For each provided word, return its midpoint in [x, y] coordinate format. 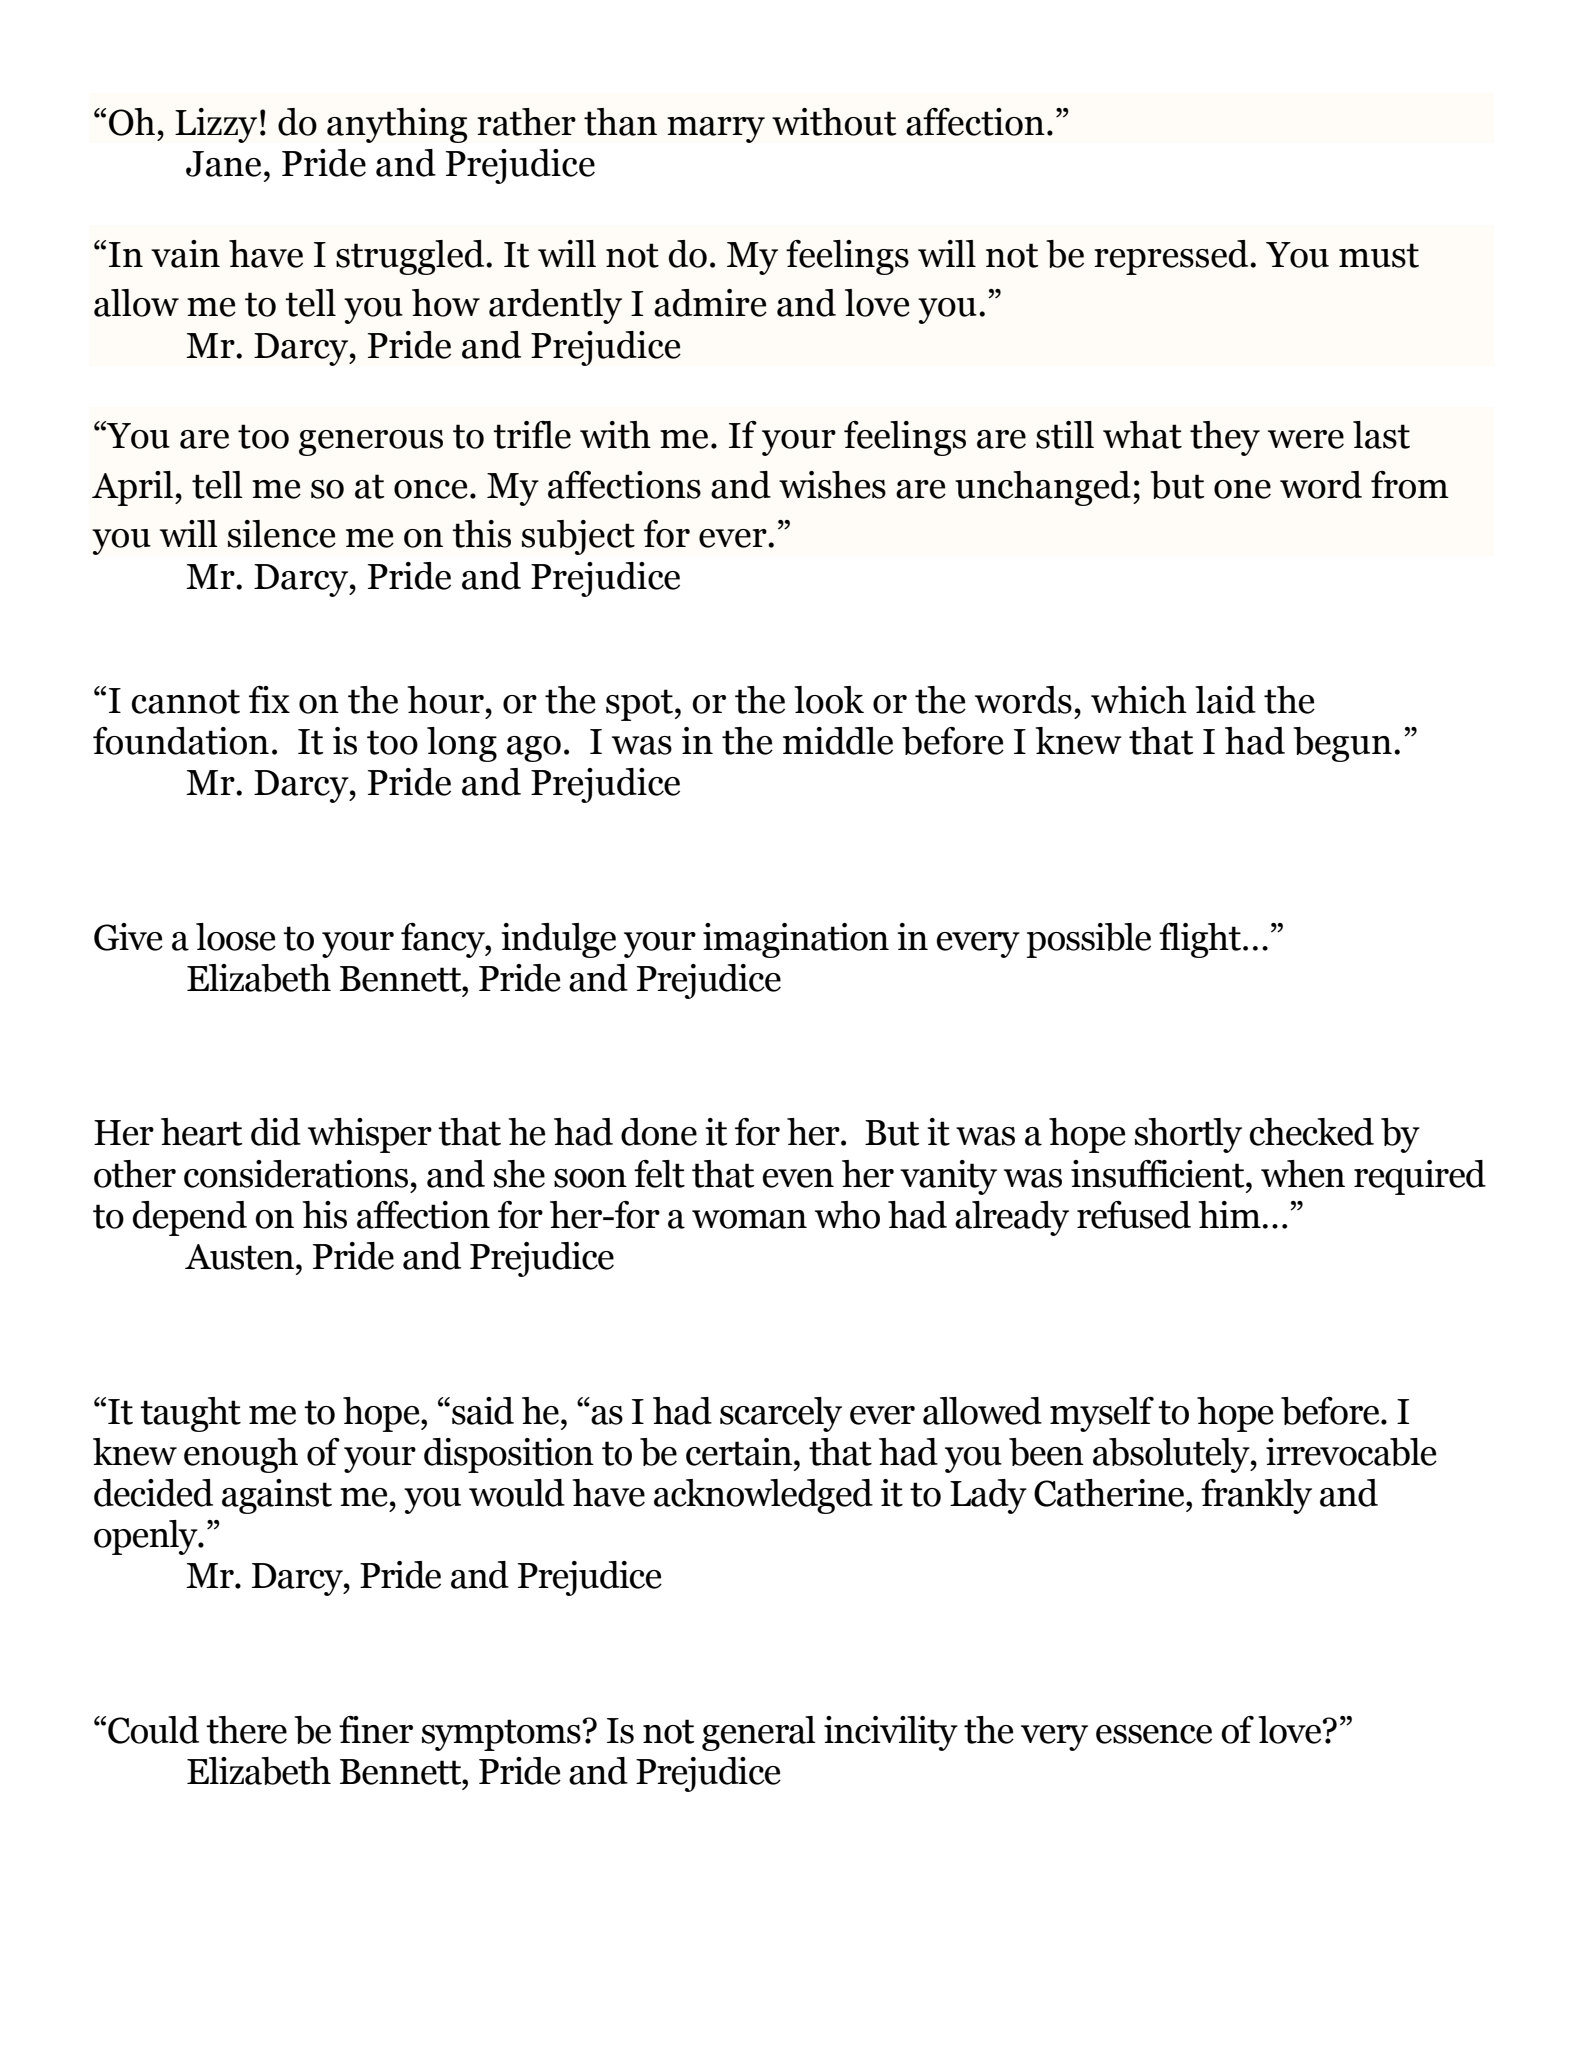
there [246, 1730]
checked [1312, 1132]
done [659, 1132]
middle [838, 741]
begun [1342, 744]
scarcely [781, 1414]
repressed [1172, 257]
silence [282, 534]
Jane [223, 164]
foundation [181, 741]
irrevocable [1351, 1452]
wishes [832, 485]
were [1306, 439]
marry [716, 130]
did [276, 1132]
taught [190, 1414]
